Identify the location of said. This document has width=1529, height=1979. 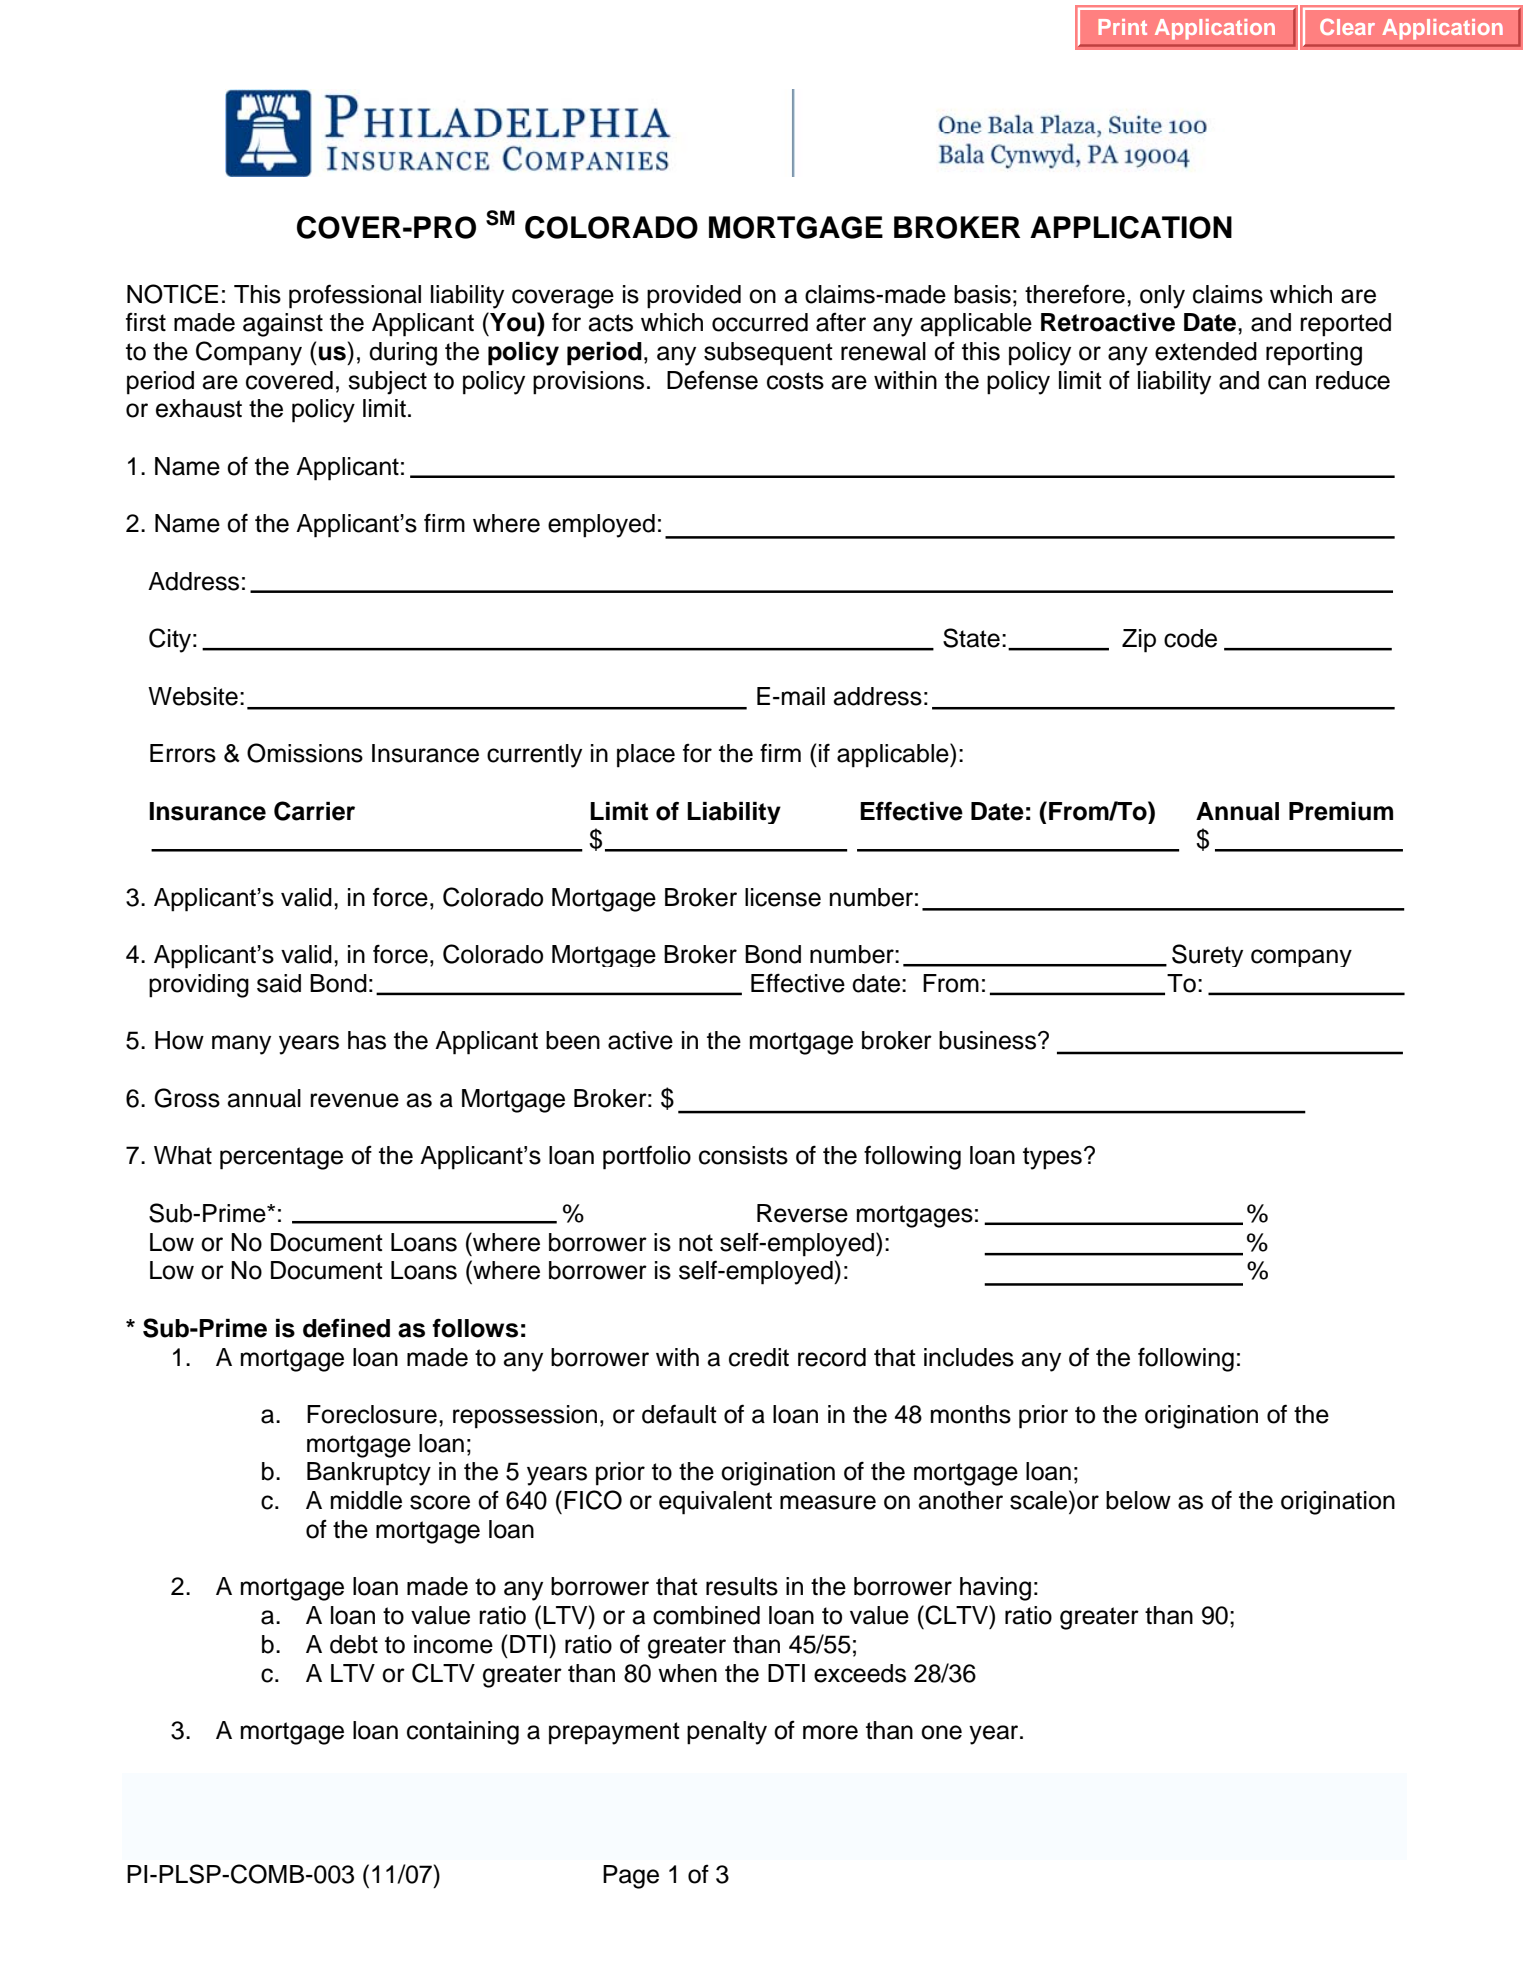
(279, 983).
